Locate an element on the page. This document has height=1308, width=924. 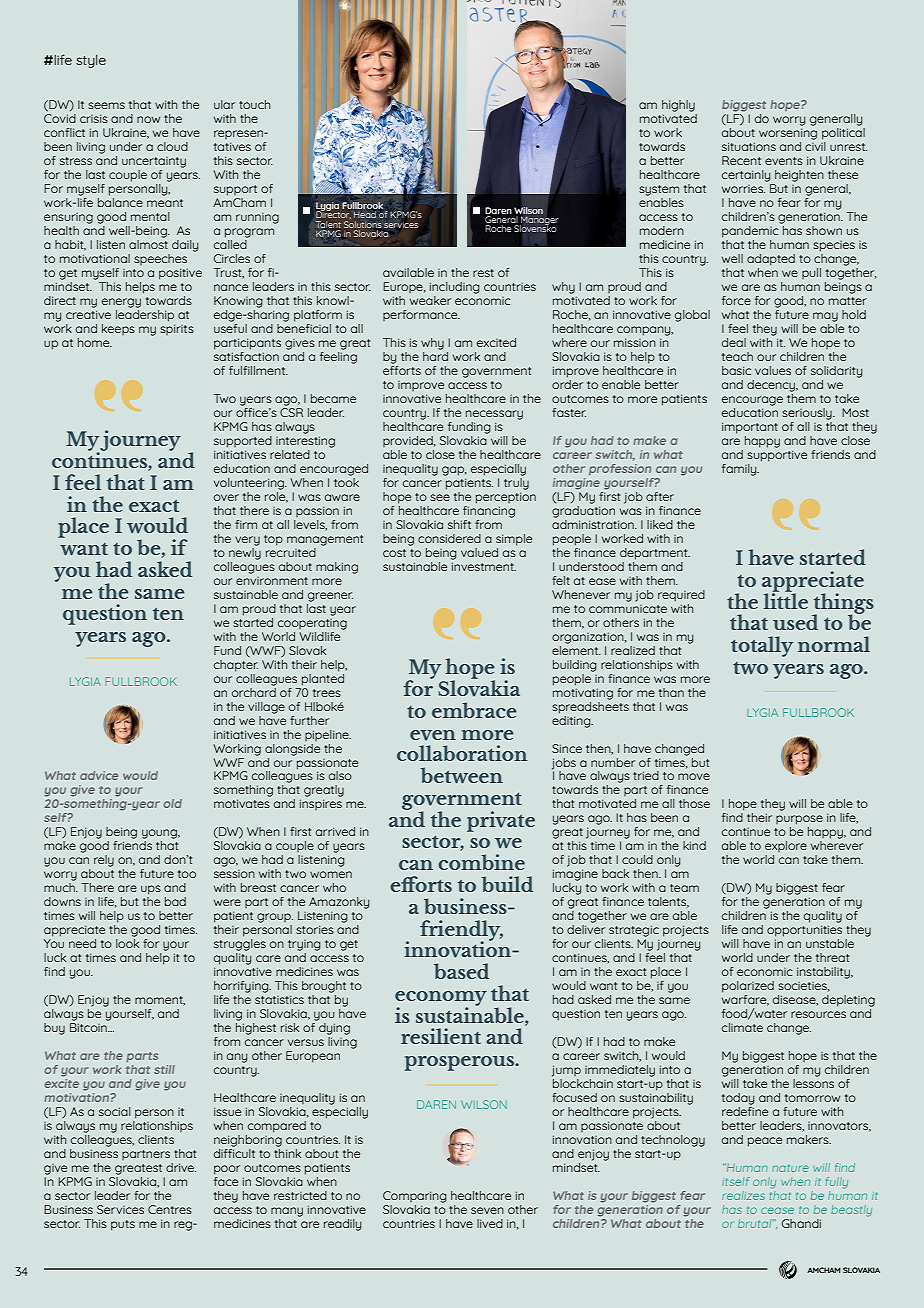
Centres is located at coordinates (170, 1209).
